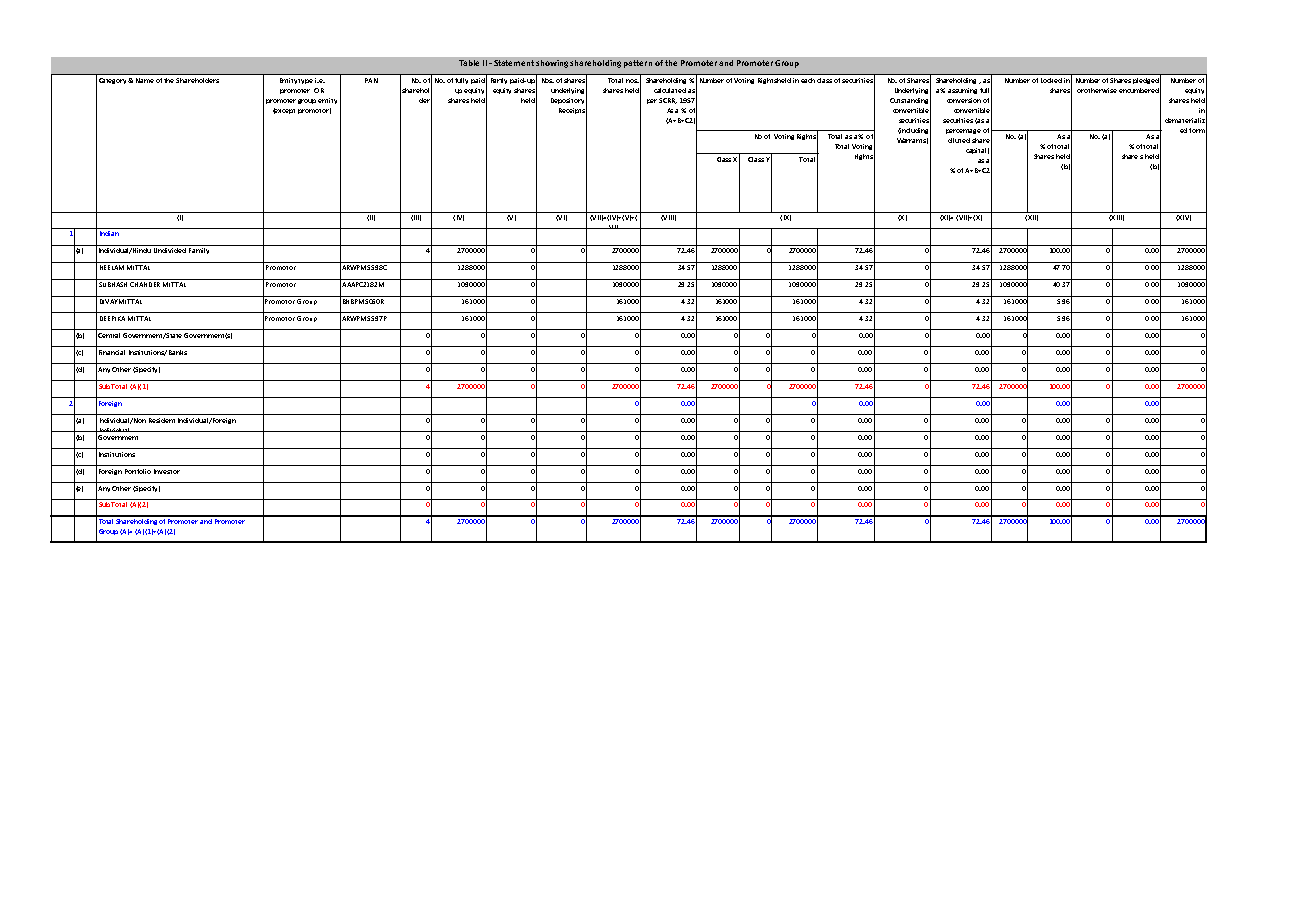 The width and height of the document is (1308, 924). Describe the element at coordinates (145, 80) in the document. I see `Name` at that location.
